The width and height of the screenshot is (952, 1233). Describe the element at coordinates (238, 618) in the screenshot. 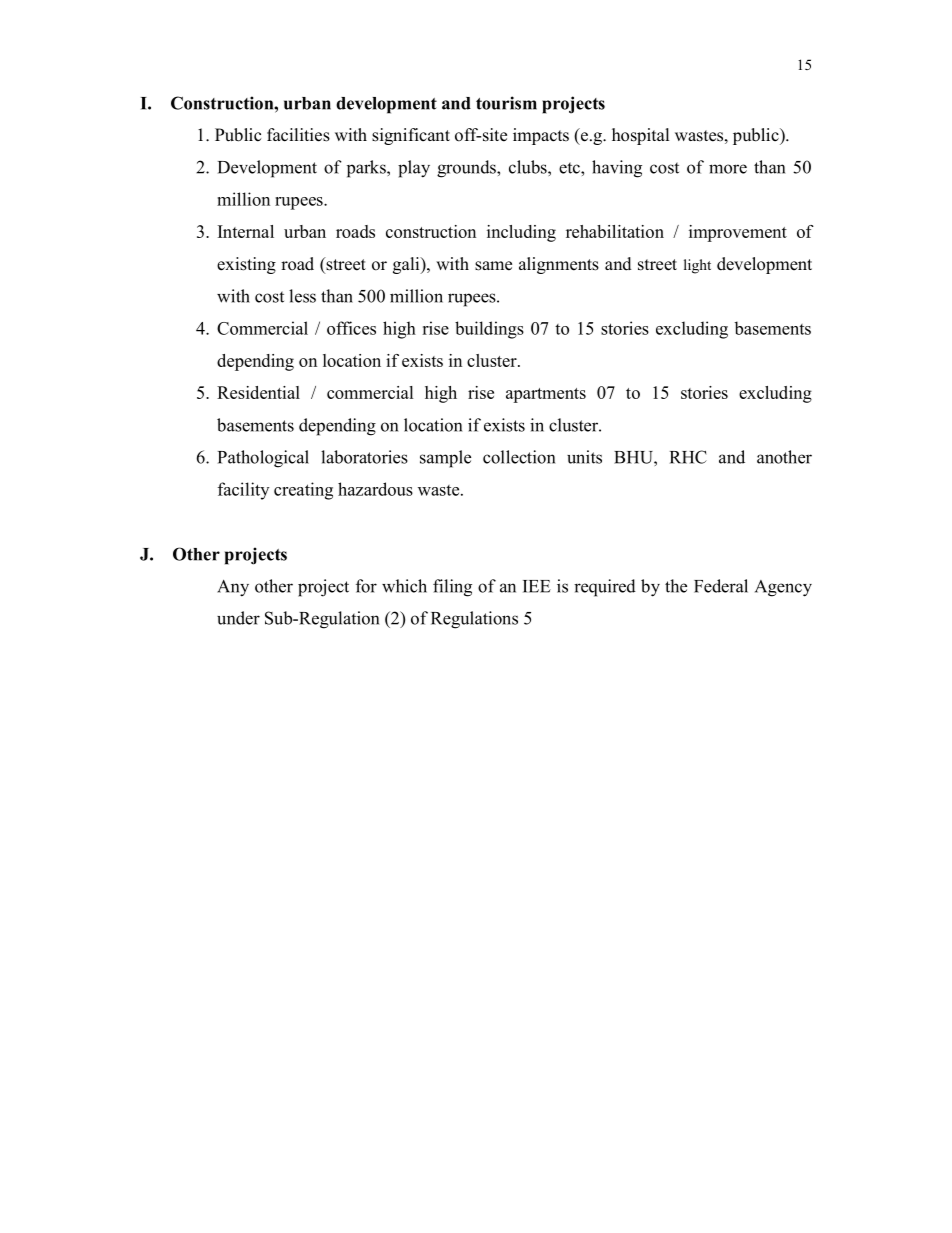

I see `under` at that location.
